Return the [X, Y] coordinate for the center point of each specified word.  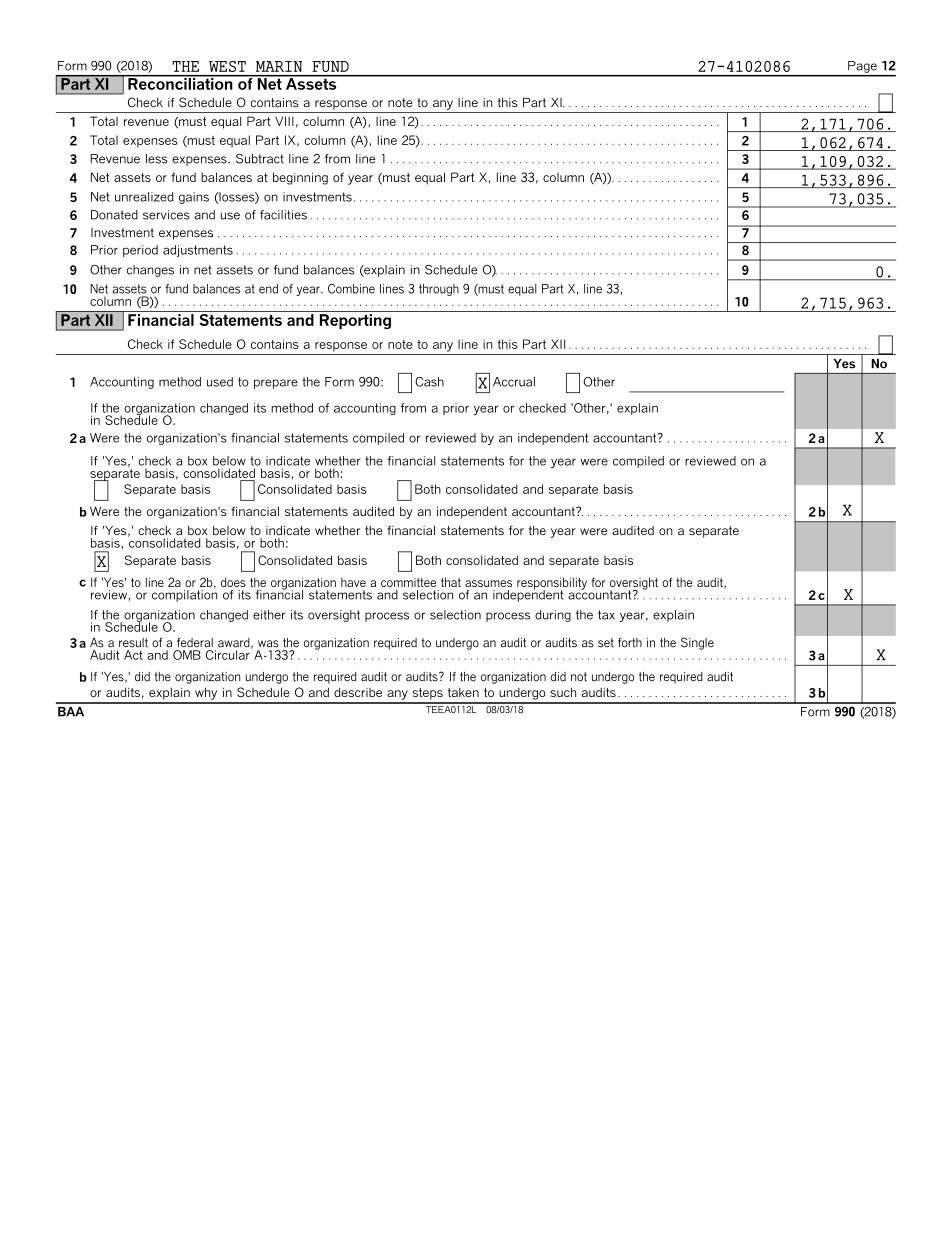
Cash [429, 382]
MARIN [279, 66]
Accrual [514, 382]
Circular [229, 654]
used [220, 382]
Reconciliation [180, 82]
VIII [284, 121]
